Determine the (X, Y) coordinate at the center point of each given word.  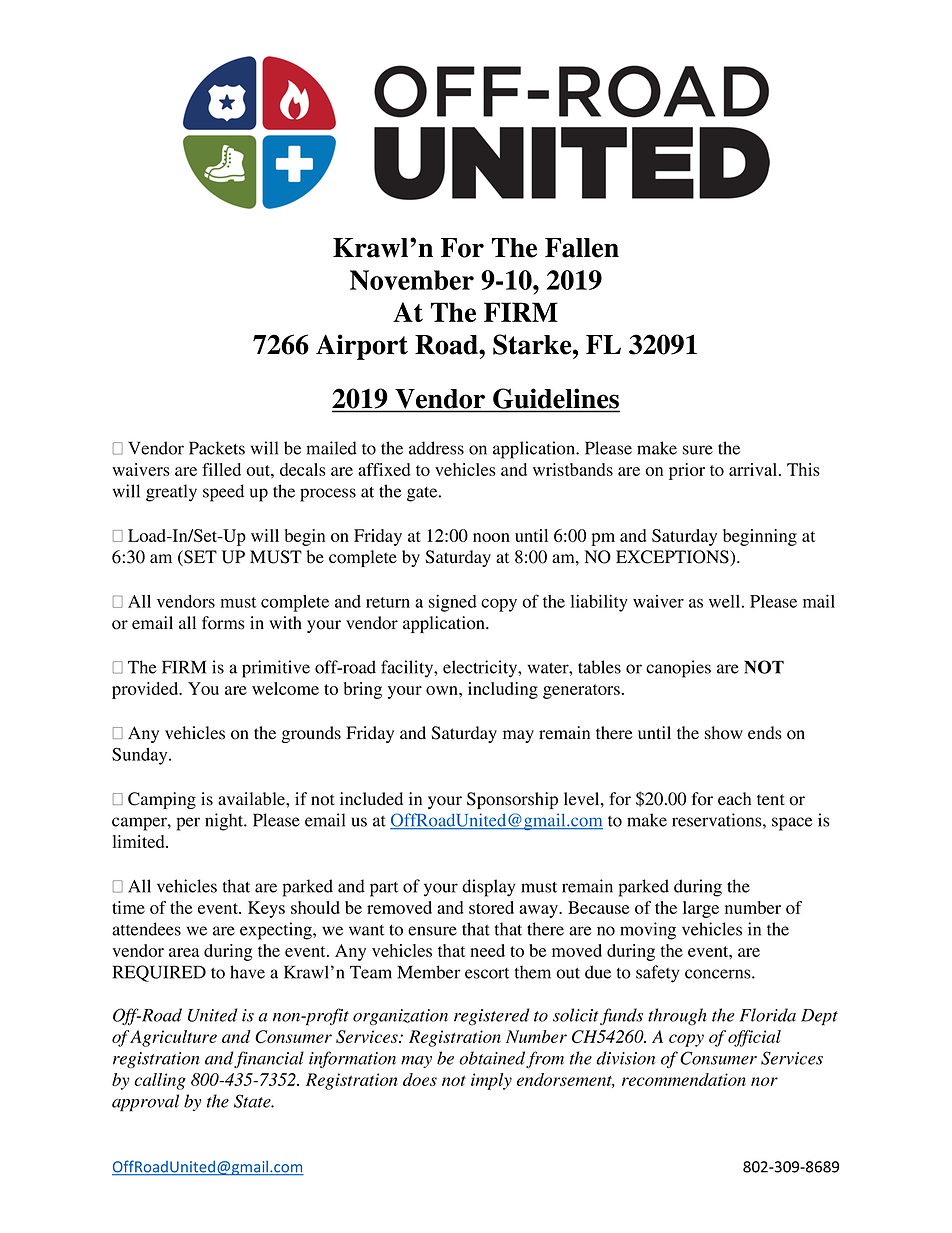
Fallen (582, 248)
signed (453, 603)
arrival (754, 469)
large (701, 909)
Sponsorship (512, 800)
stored (491, 907)
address (436, 448)
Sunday (141, 756)
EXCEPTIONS (673, 558)
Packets (217, 448)
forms (223, 623)
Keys (266, 909)
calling (160, 1081)
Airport (362, 347)
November (412, 280)
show (724, 733)
